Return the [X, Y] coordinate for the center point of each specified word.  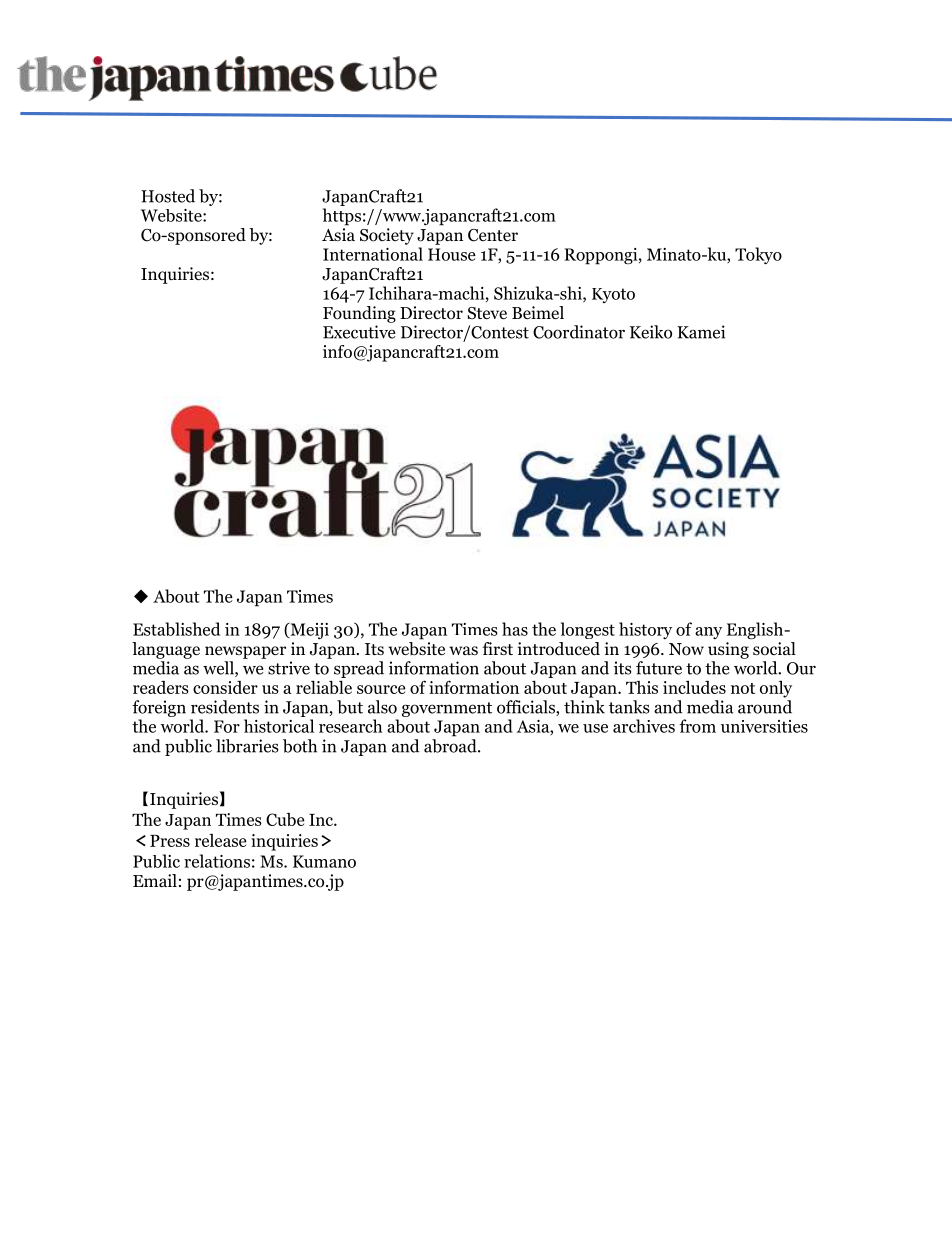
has [515, 629]
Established [176, 629]
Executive [359, 332]
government [447, 709]
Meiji [308, 631]
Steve [487, 313]
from [697, 726]
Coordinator [579, 332]
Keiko [651, 332]
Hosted [168, 196]
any [708, 633]
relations [217, 861]
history [645, 630]
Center [493, 235]
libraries [247, 746]
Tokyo [758, 255]
